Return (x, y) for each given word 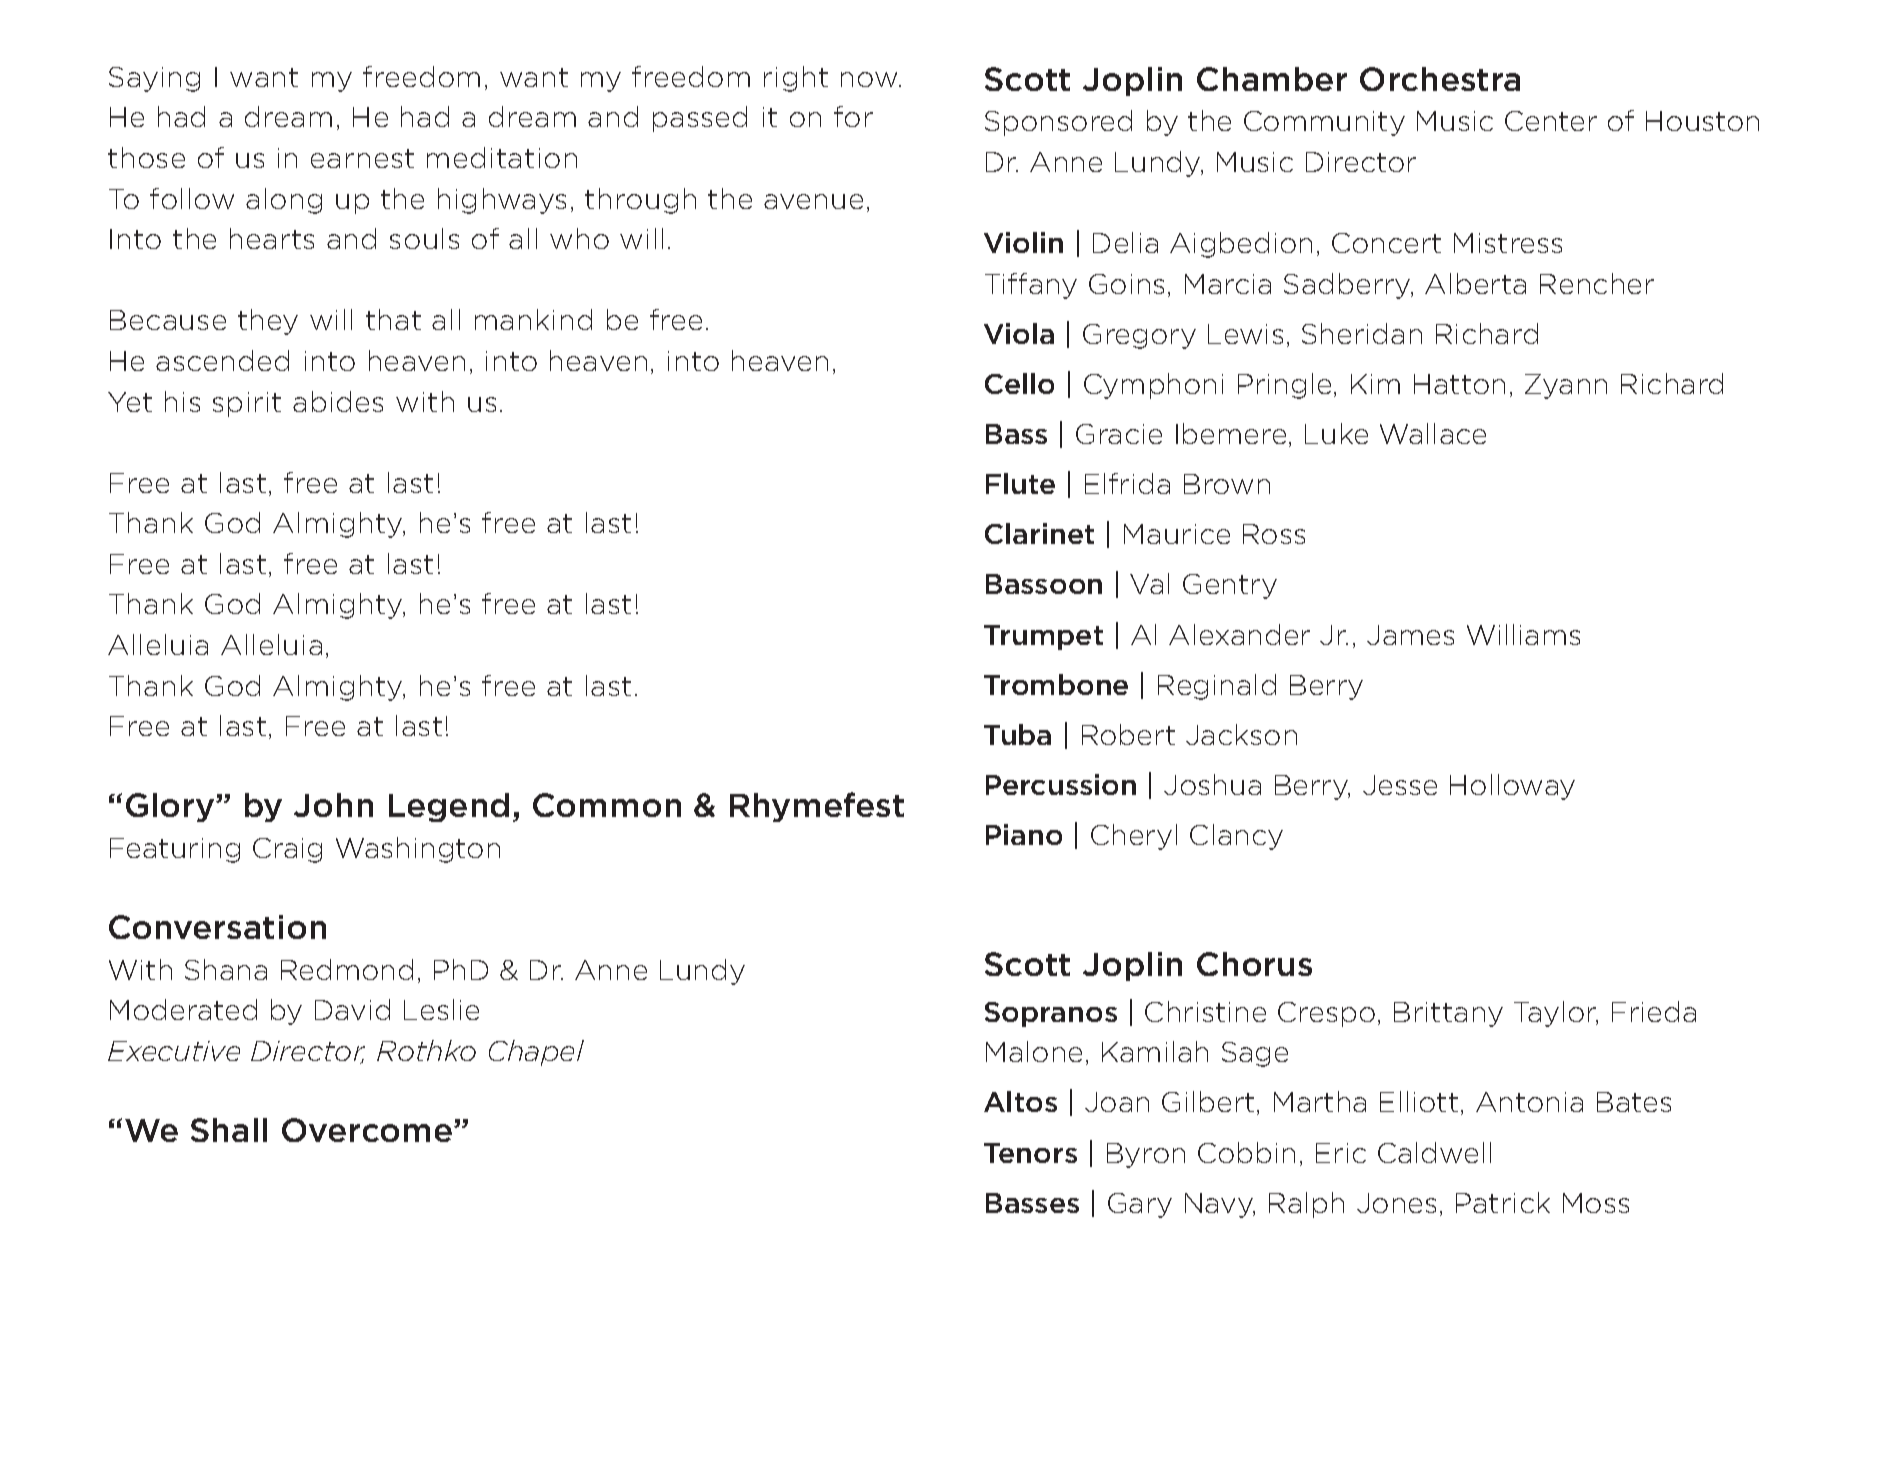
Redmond (347, 969)
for (853, 116)
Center (1551, 121)
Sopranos (1051, 1014)
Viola (1019, 333)
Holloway (1512, 787)
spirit (247, 404)
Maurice (1177, 534)
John (333, 805)
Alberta (1475, 283)
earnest (362, 158)
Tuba (1017, 734)
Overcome (368, 1130)
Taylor (1556, 1014)
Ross (1274, 534)
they (268, 322)
